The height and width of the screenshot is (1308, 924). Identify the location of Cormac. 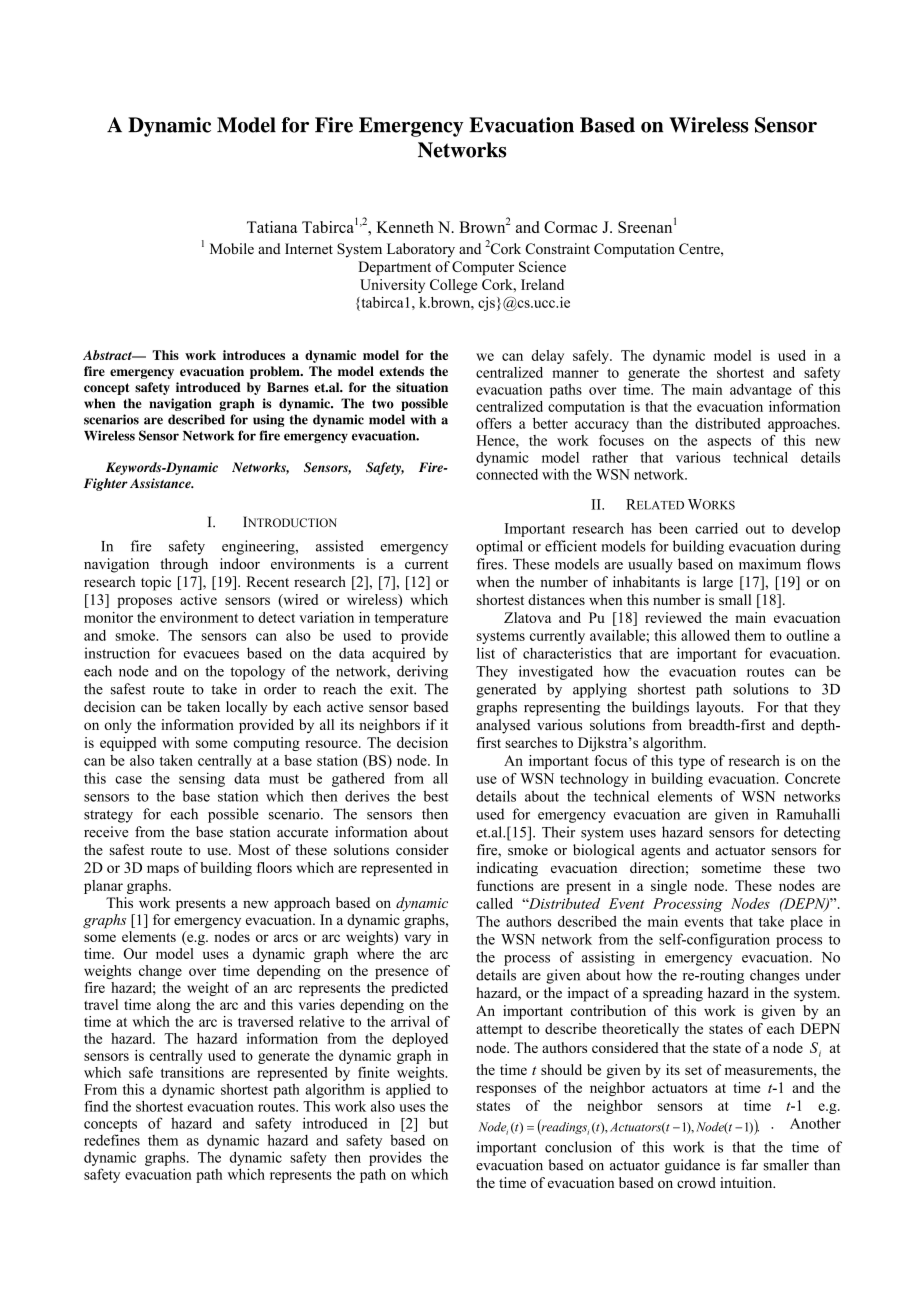
(571, 227).
